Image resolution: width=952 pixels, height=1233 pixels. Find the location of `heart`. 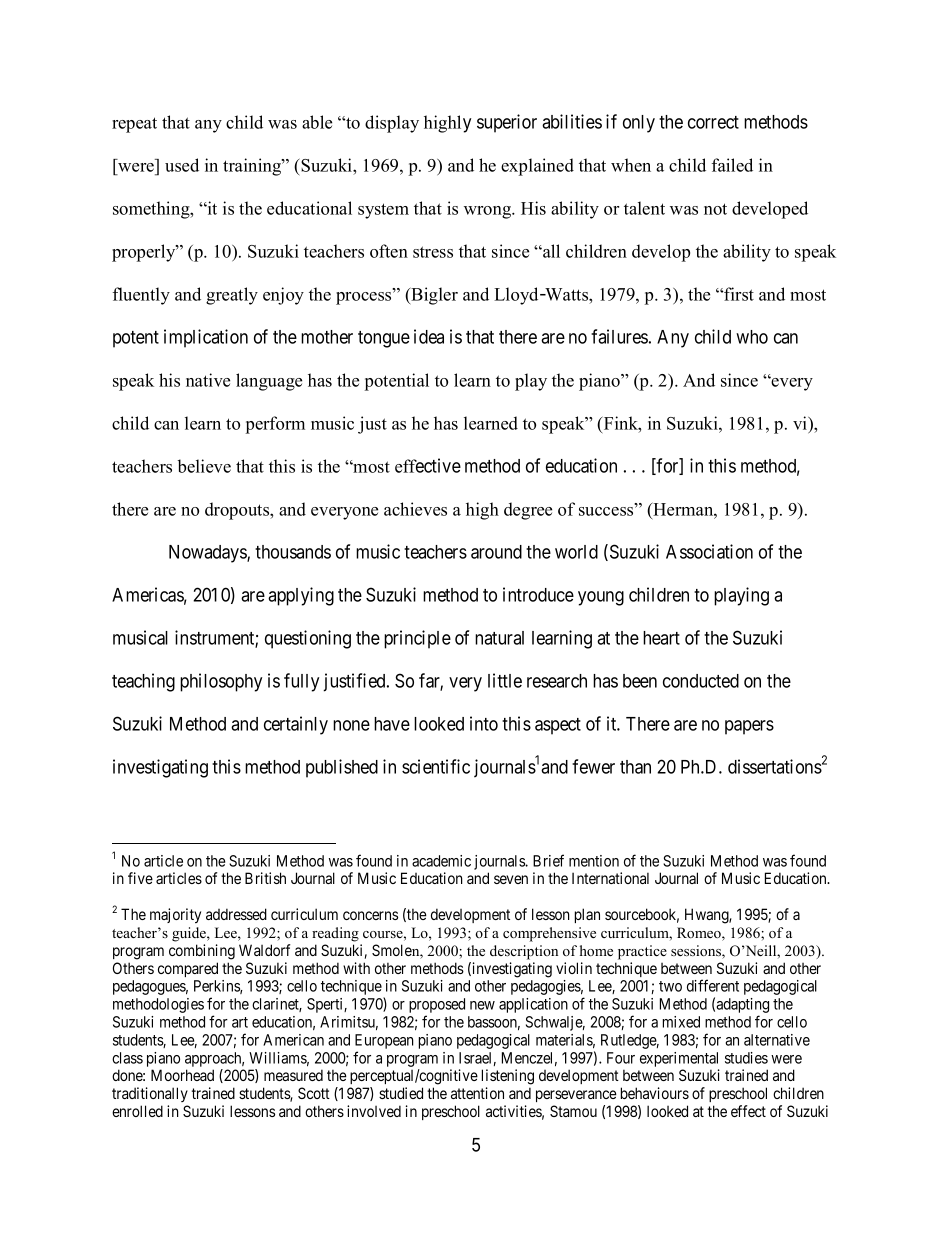

heart is located at coordinates (661, 638).
